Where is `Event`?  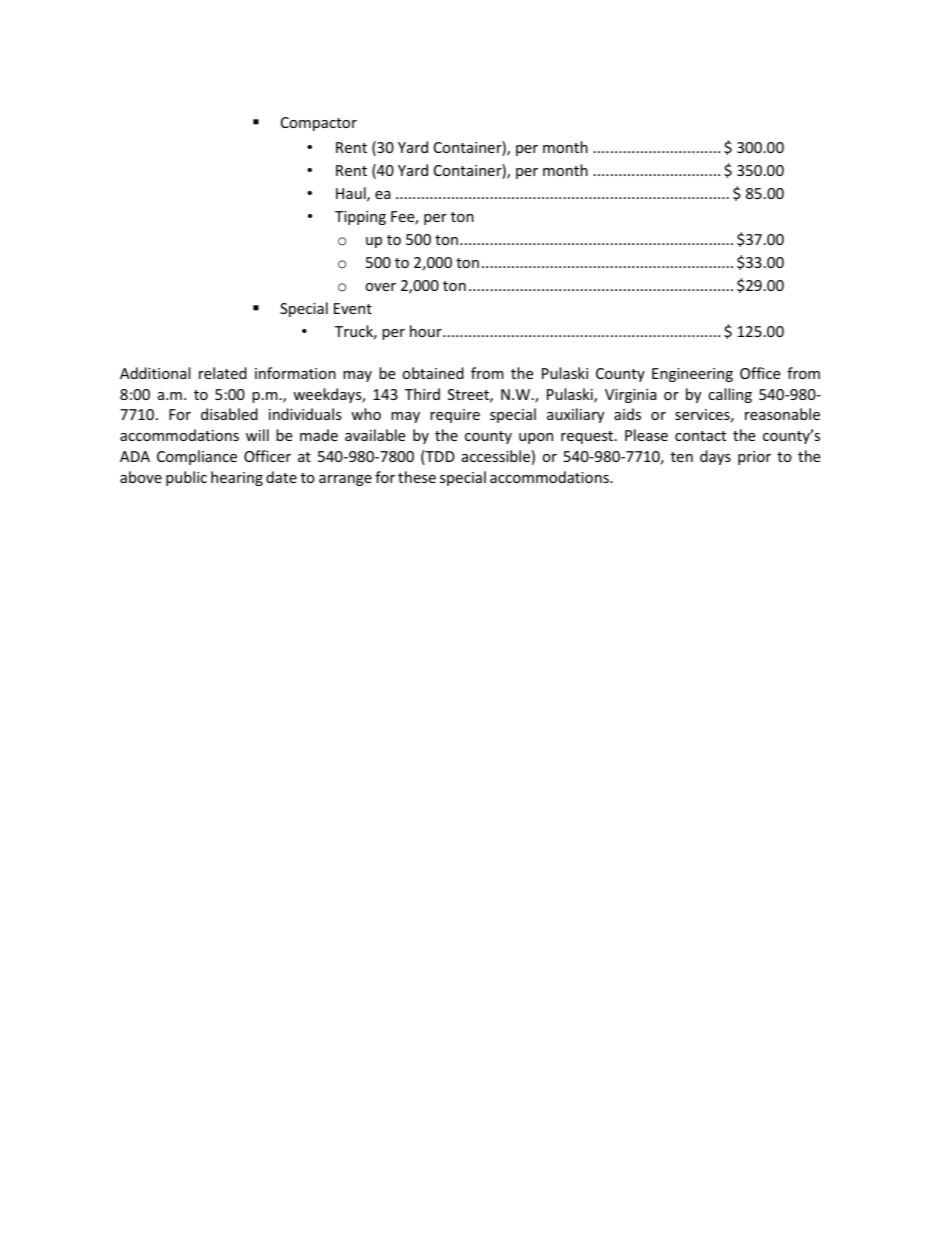
Event is located at coordinates (353, 308).
